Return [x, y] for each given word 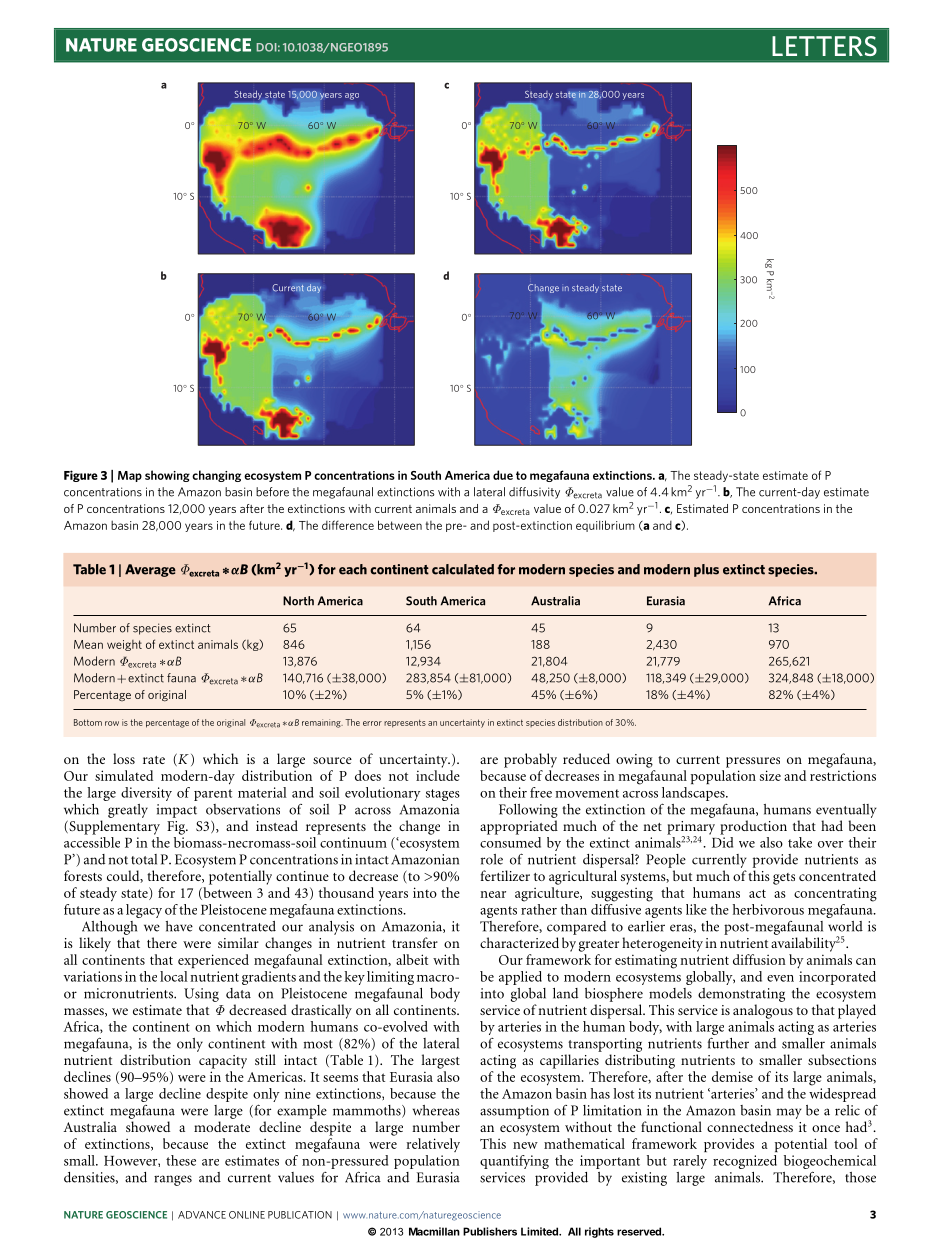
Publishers [490, 1231]
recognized [745, 1162]
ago [352, 96]
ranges [173, 1180]
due [503, 475]
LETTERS [824, 46]
